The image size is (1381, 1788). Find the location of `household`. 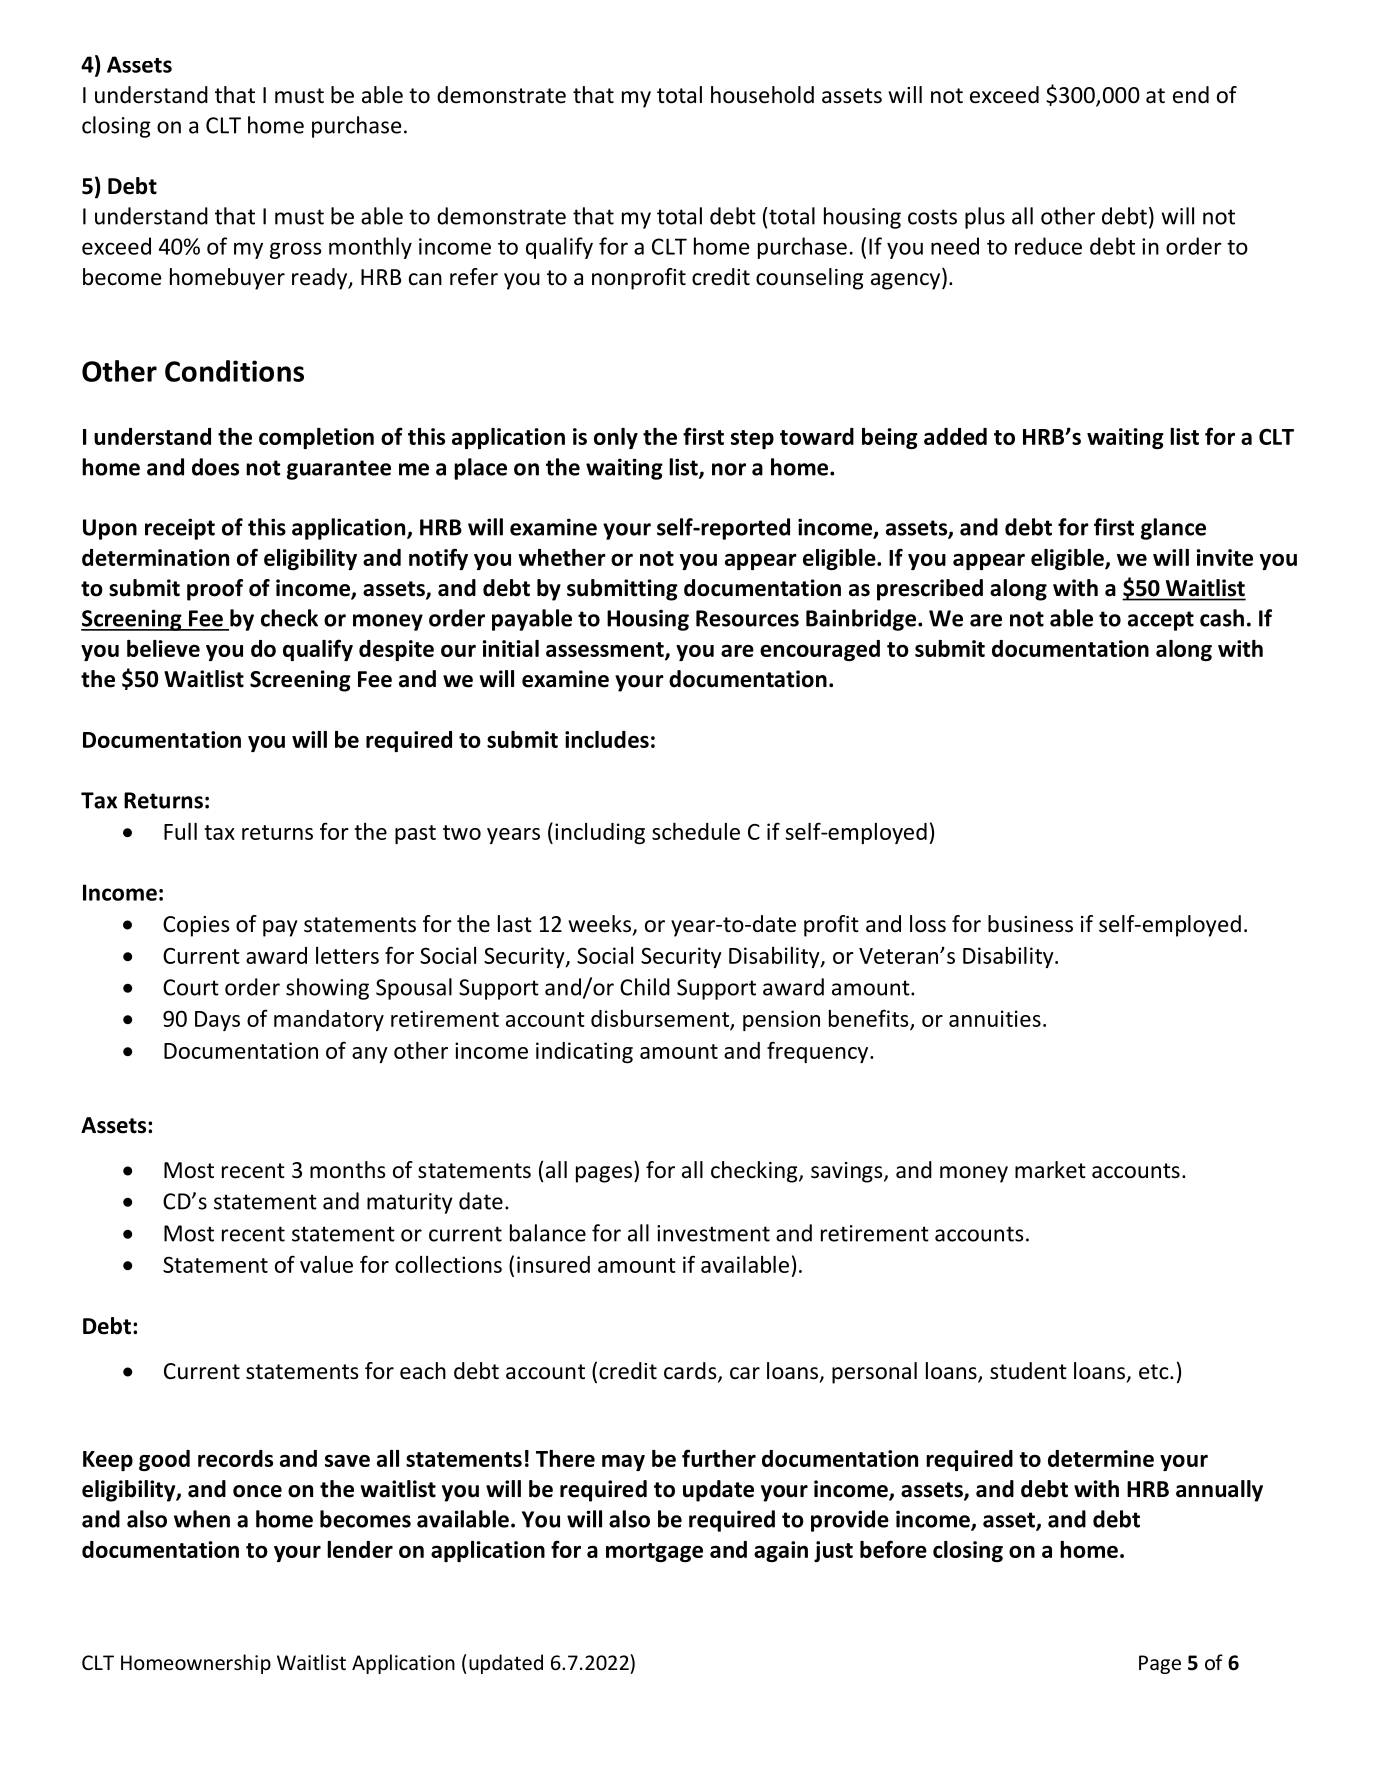

household is located at coordinates (762, 95).
